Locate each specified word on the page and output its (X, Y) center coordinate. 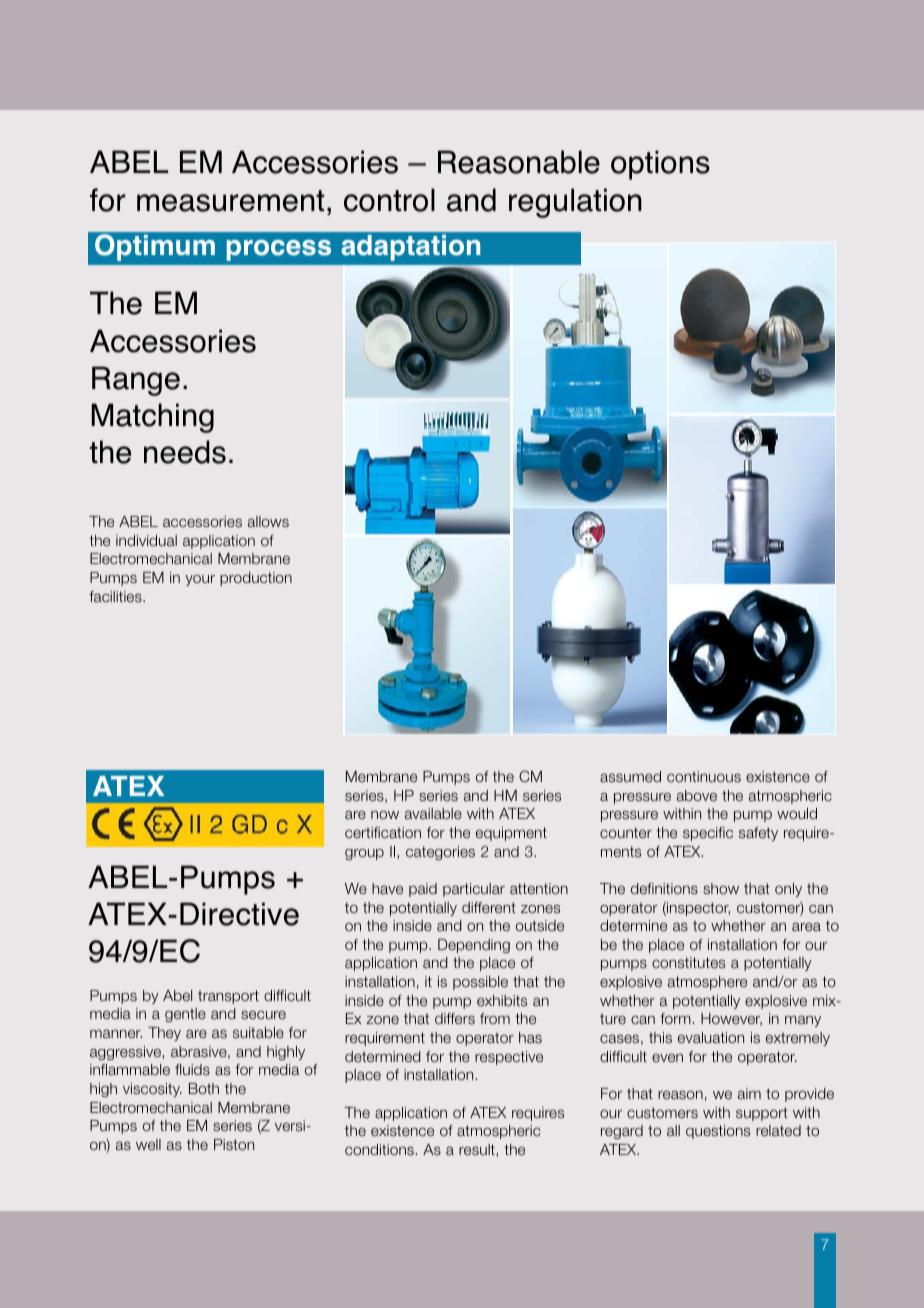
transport (228, 997)
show (721, 888)
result (478, 1150)
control (389, 200)
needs (185, 452)
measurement (230, 201)
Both (204, 1088)
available (433, 813)
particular (474, 890)
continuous (704, 776)
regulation (575, 203)
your (200, 580)
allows (268, 521)
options (660, 165)
